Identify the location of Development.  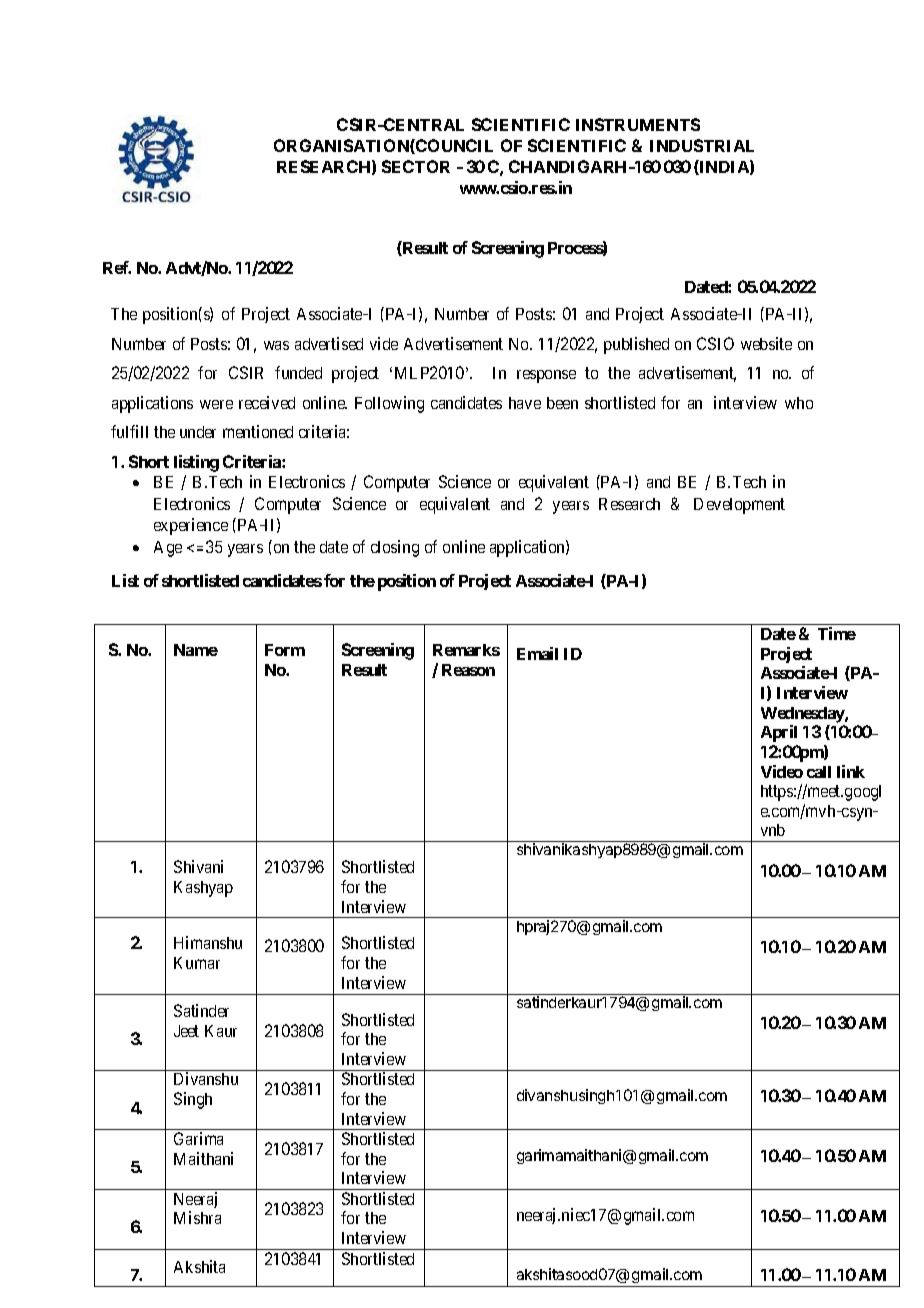
(739, 506).
